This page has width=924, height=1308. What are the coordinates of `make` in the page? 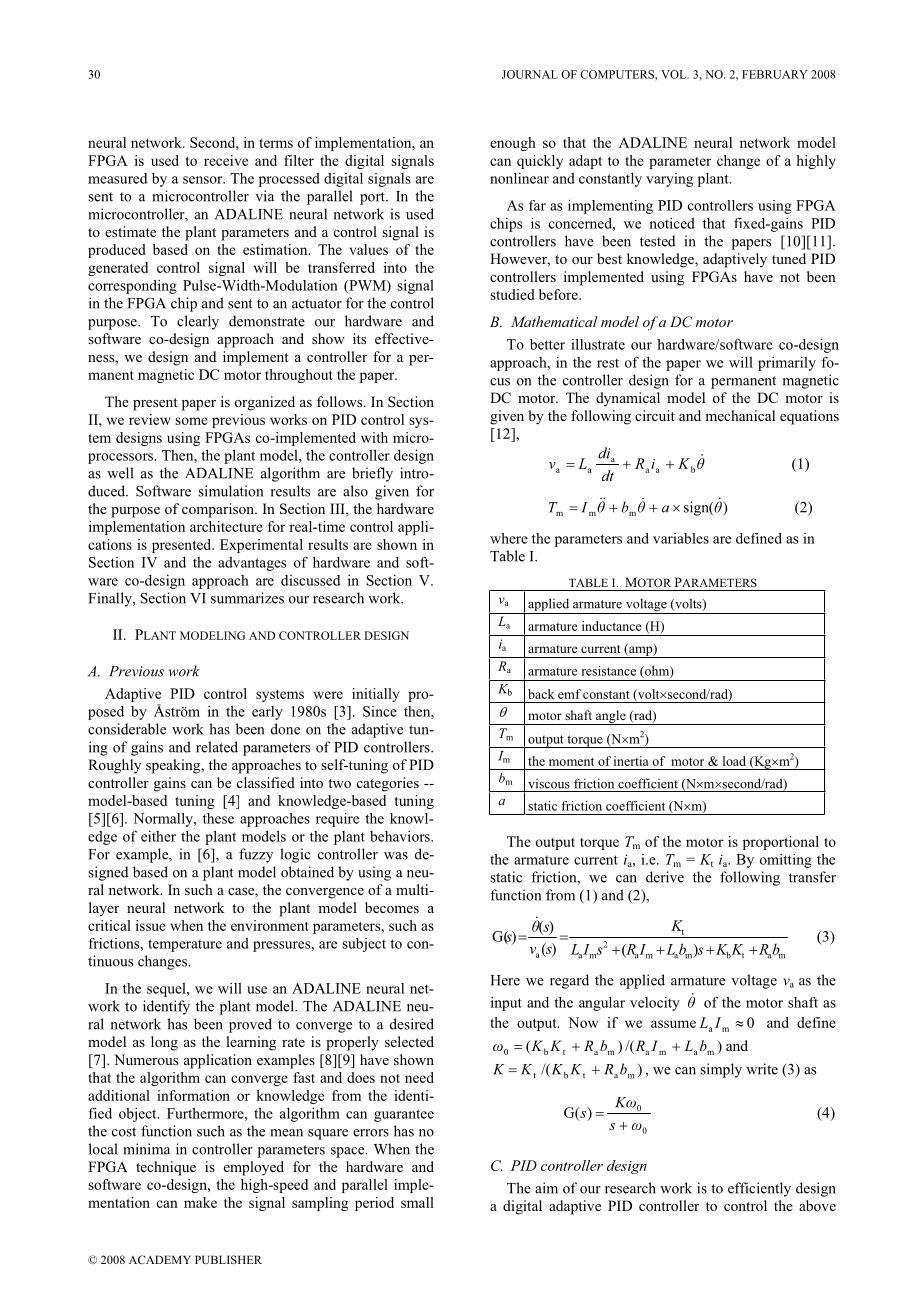 It's located at (200, 1202).
